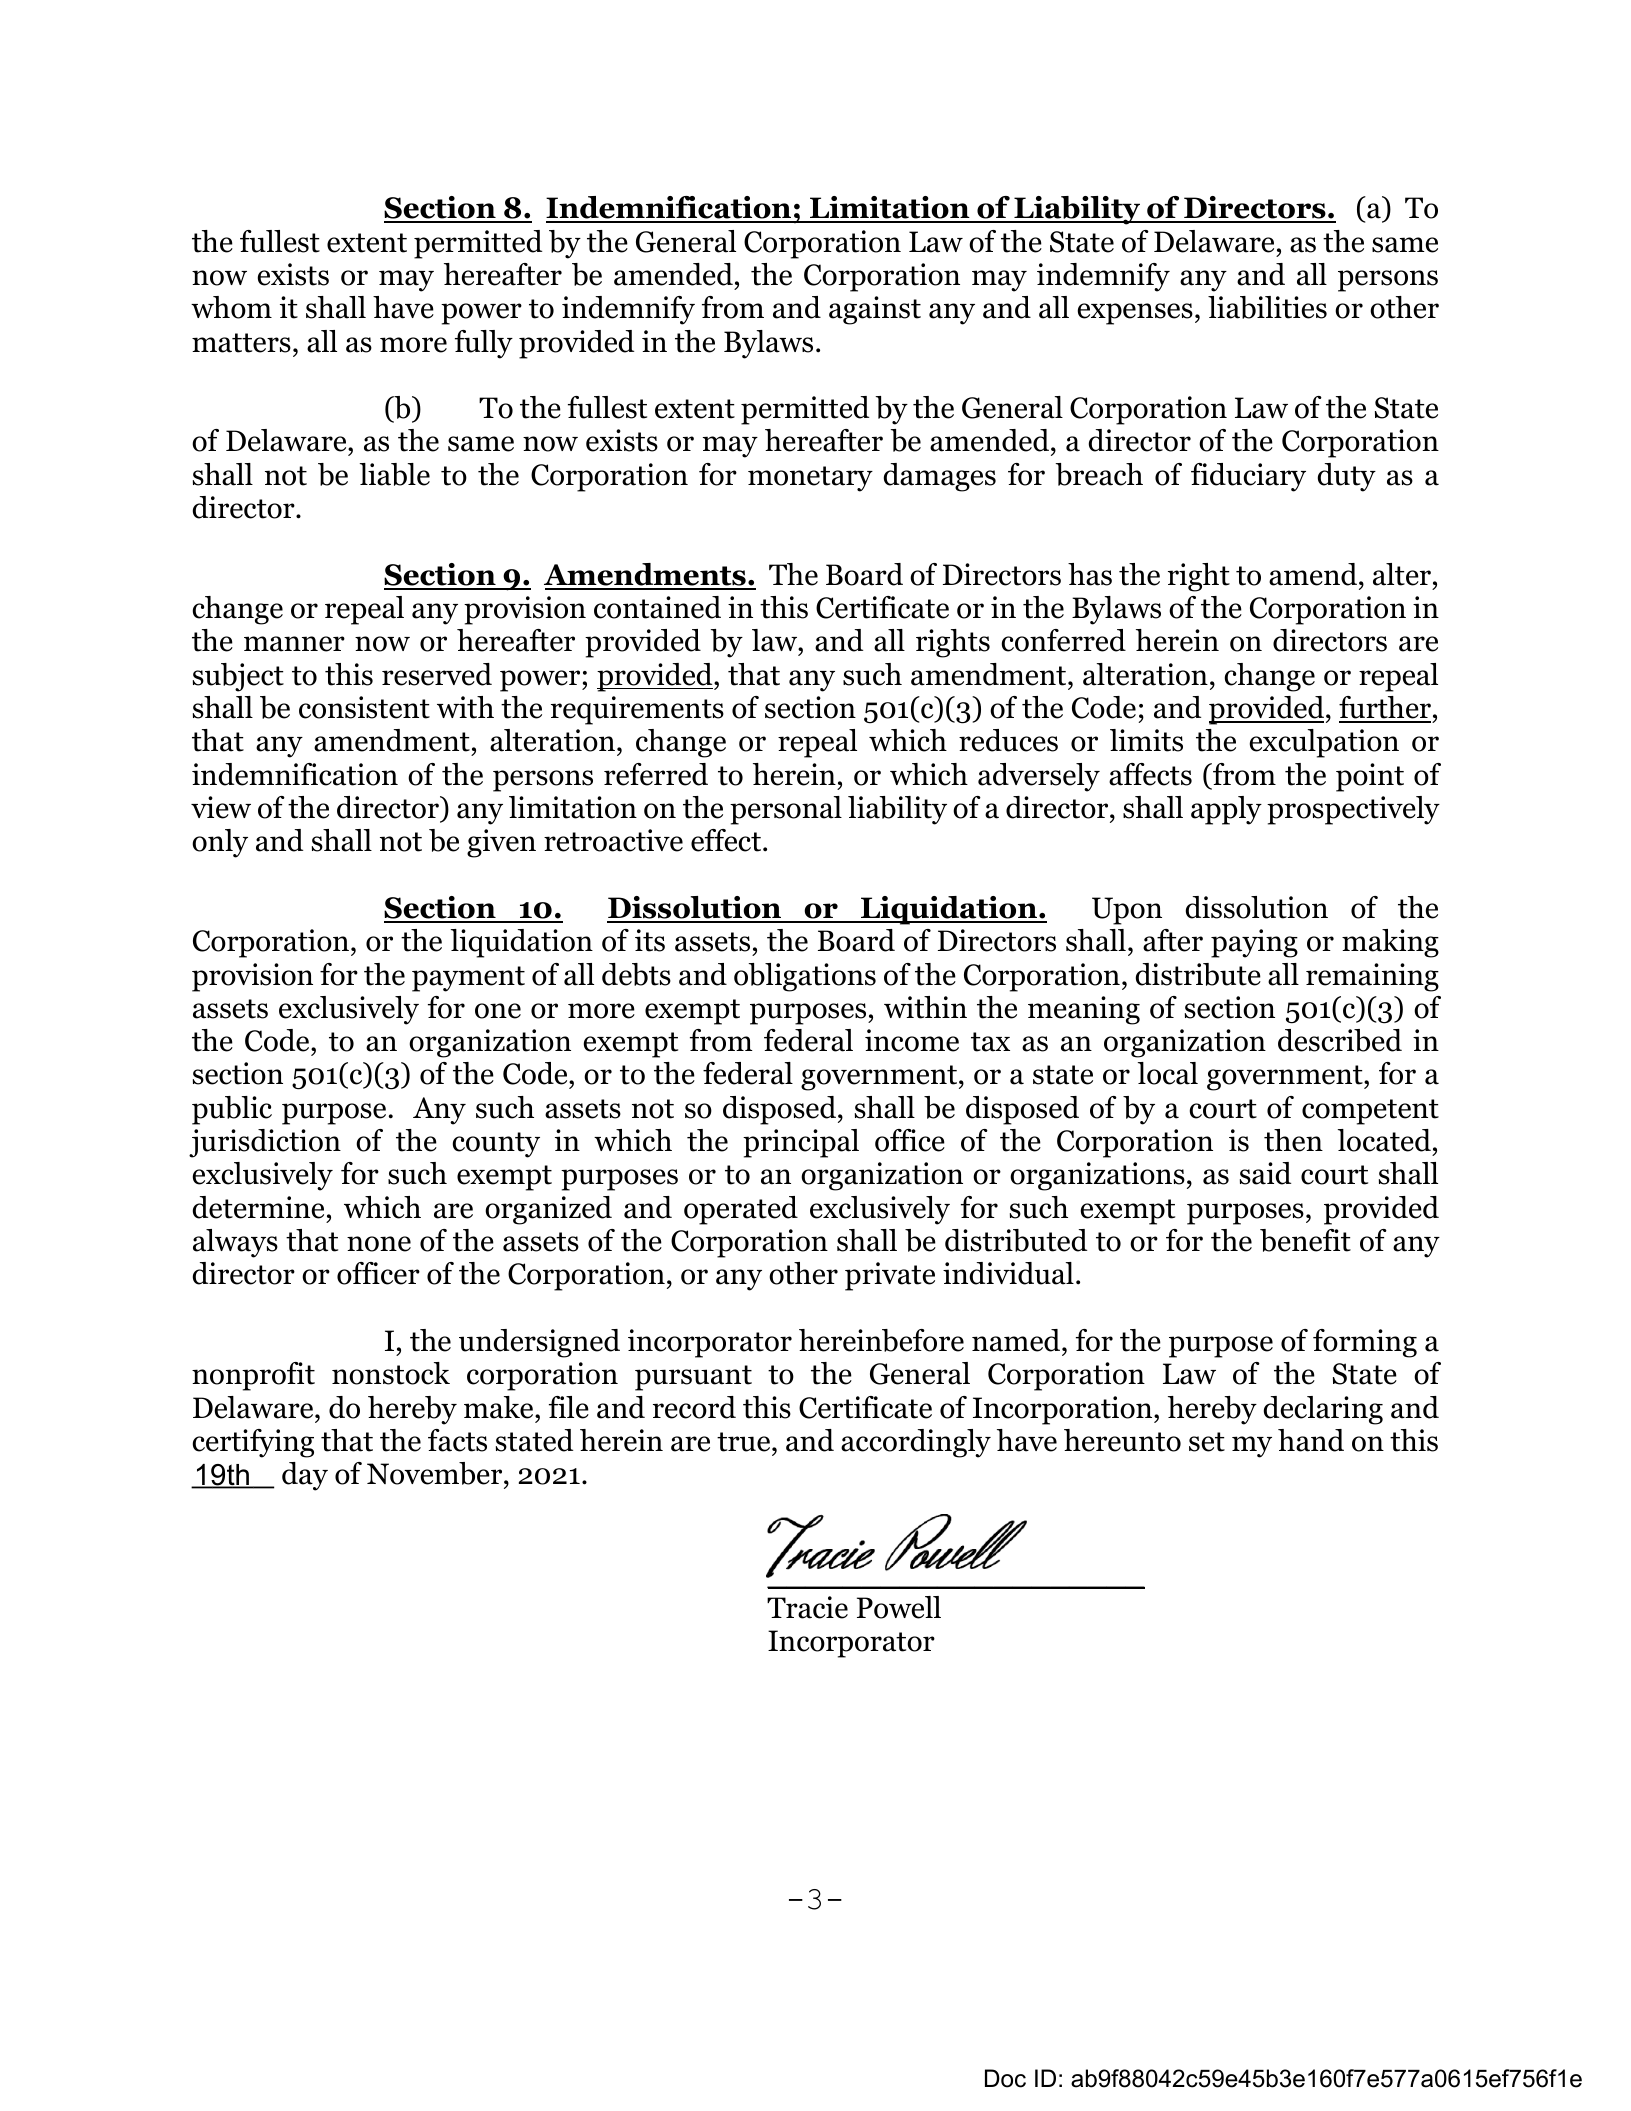 The image size is (1631, 2111). Describe the element at coordinates (745, 1442) in the image. I see `true` at that location.
